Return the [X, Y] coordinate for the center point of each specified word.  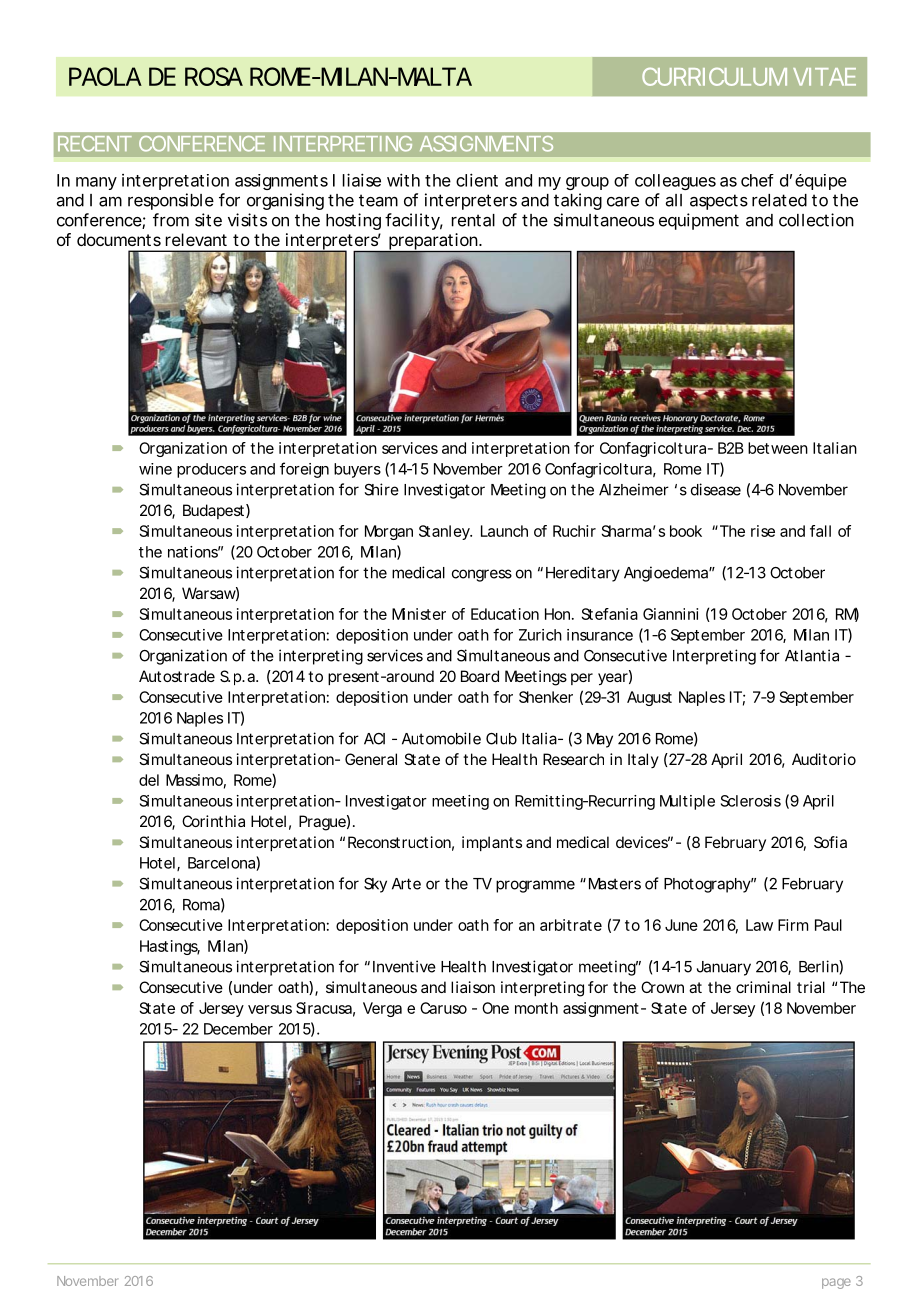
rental [473, 220]
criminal [763, 987]
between [778, 448]
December [238, 1029]
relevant [196, 239]
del [149, 780]
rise [763, 531]
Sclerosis [751, 801]
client [477, 180]
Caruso [443, 1008]
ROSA [214, 76]
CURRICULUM [714, 77]
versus [270, 1009]
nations [194, 552]
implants [492, 843]
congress [482, 575]
